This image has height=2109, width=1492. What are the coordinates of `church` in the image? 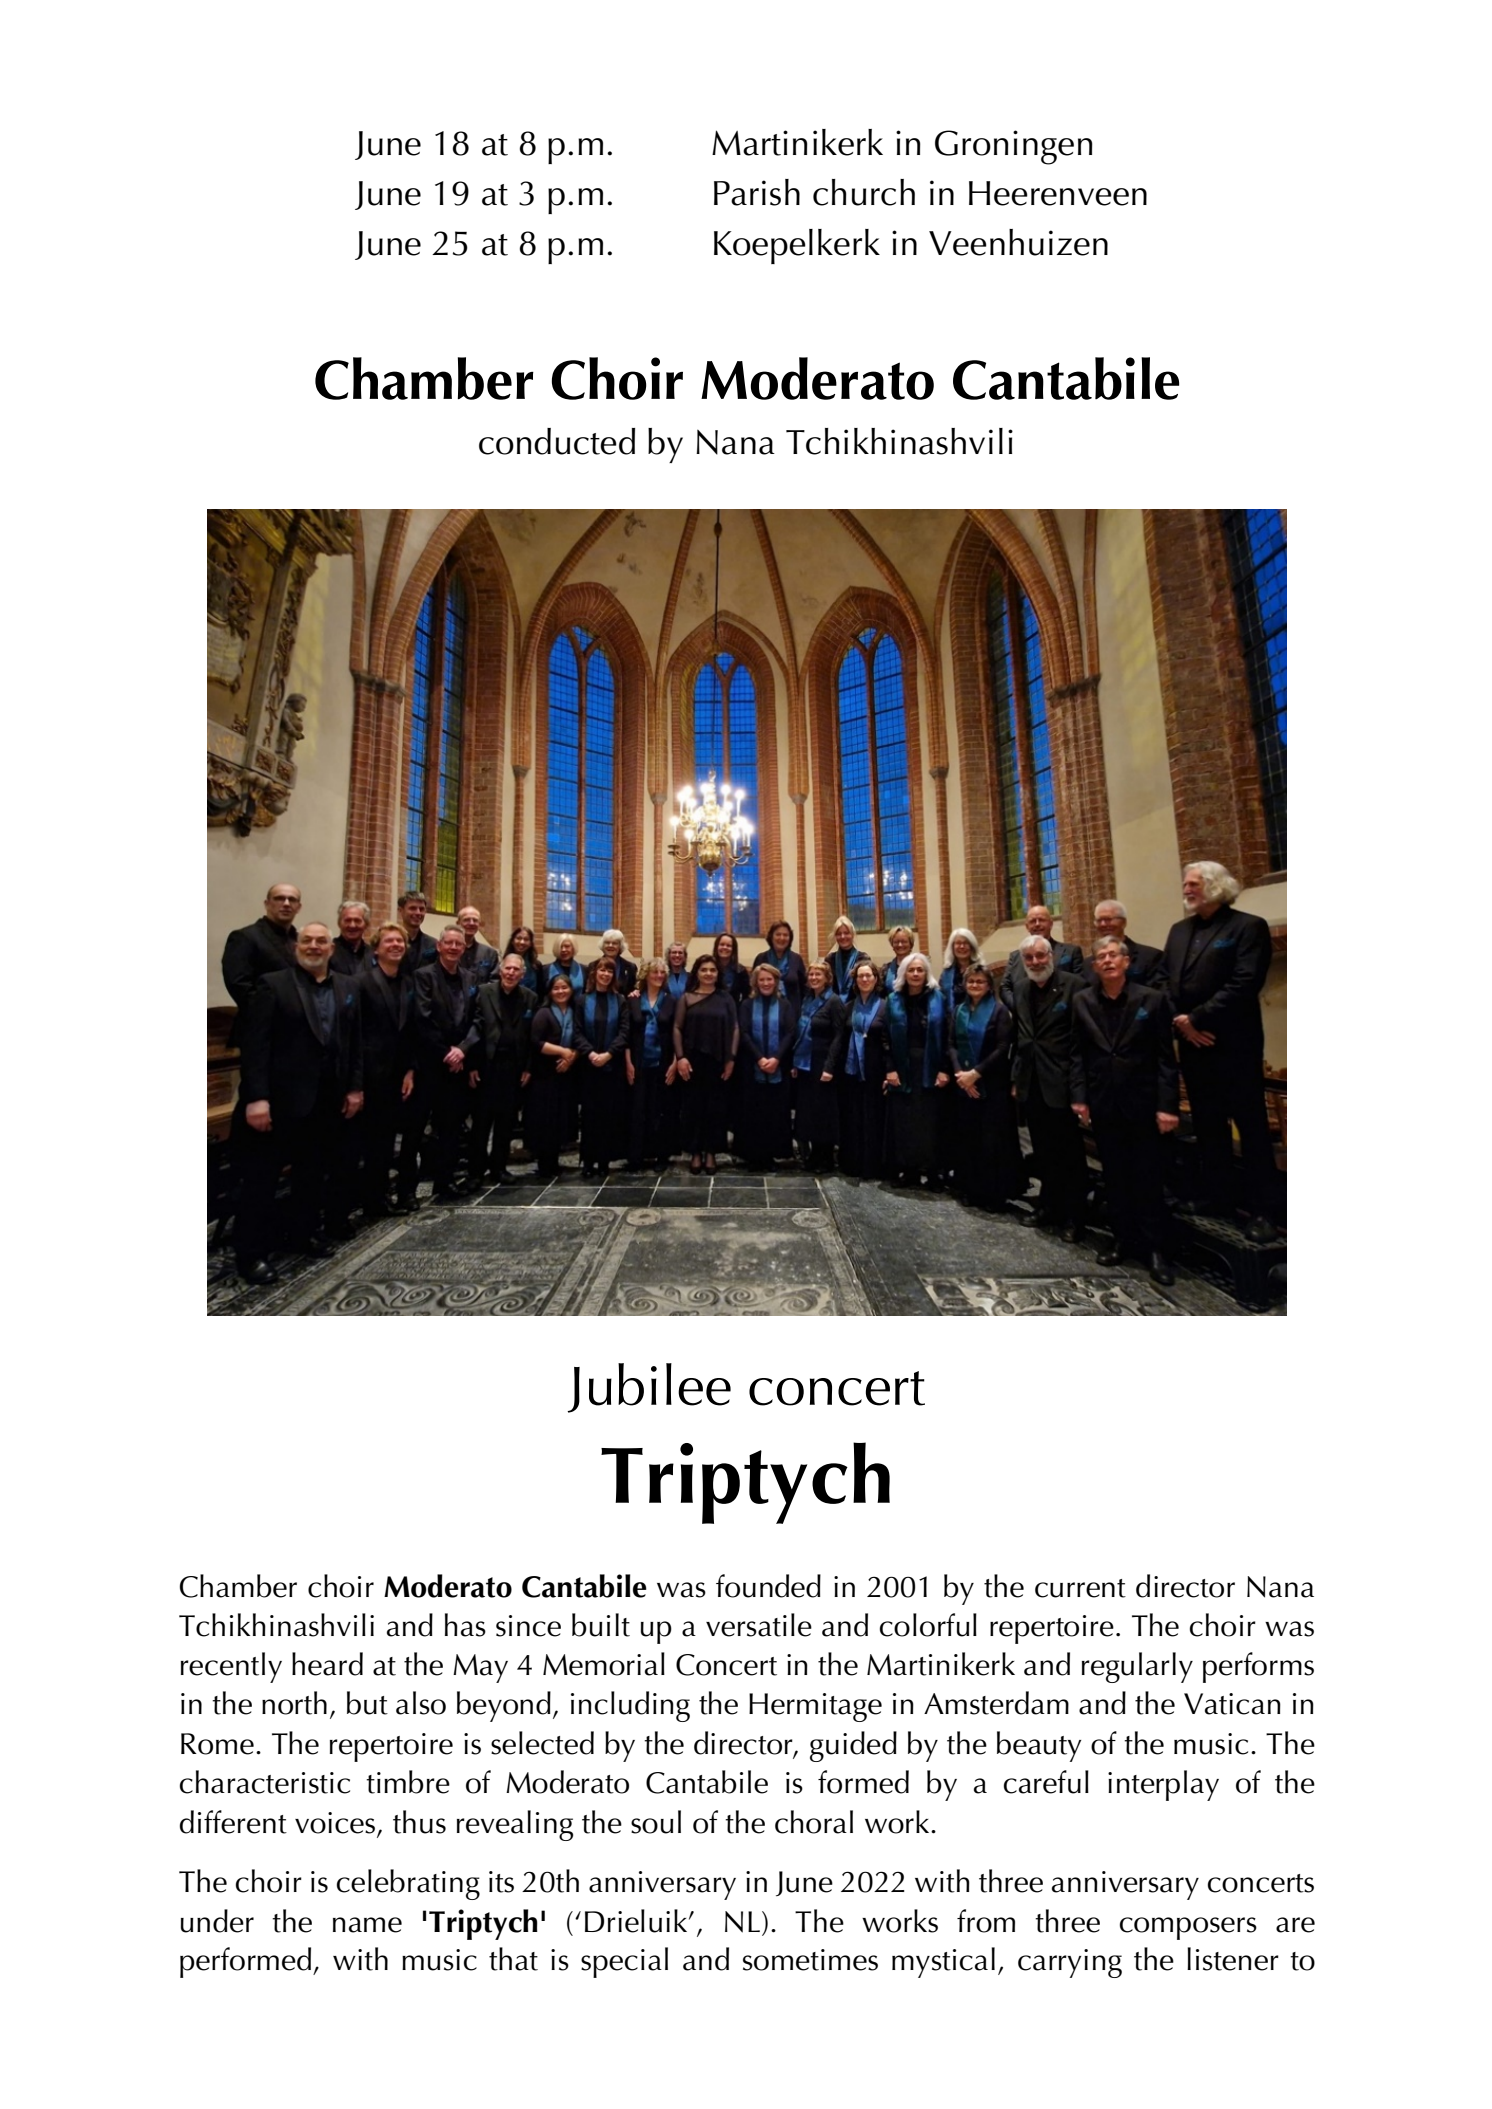 It's located at (864, 192).
